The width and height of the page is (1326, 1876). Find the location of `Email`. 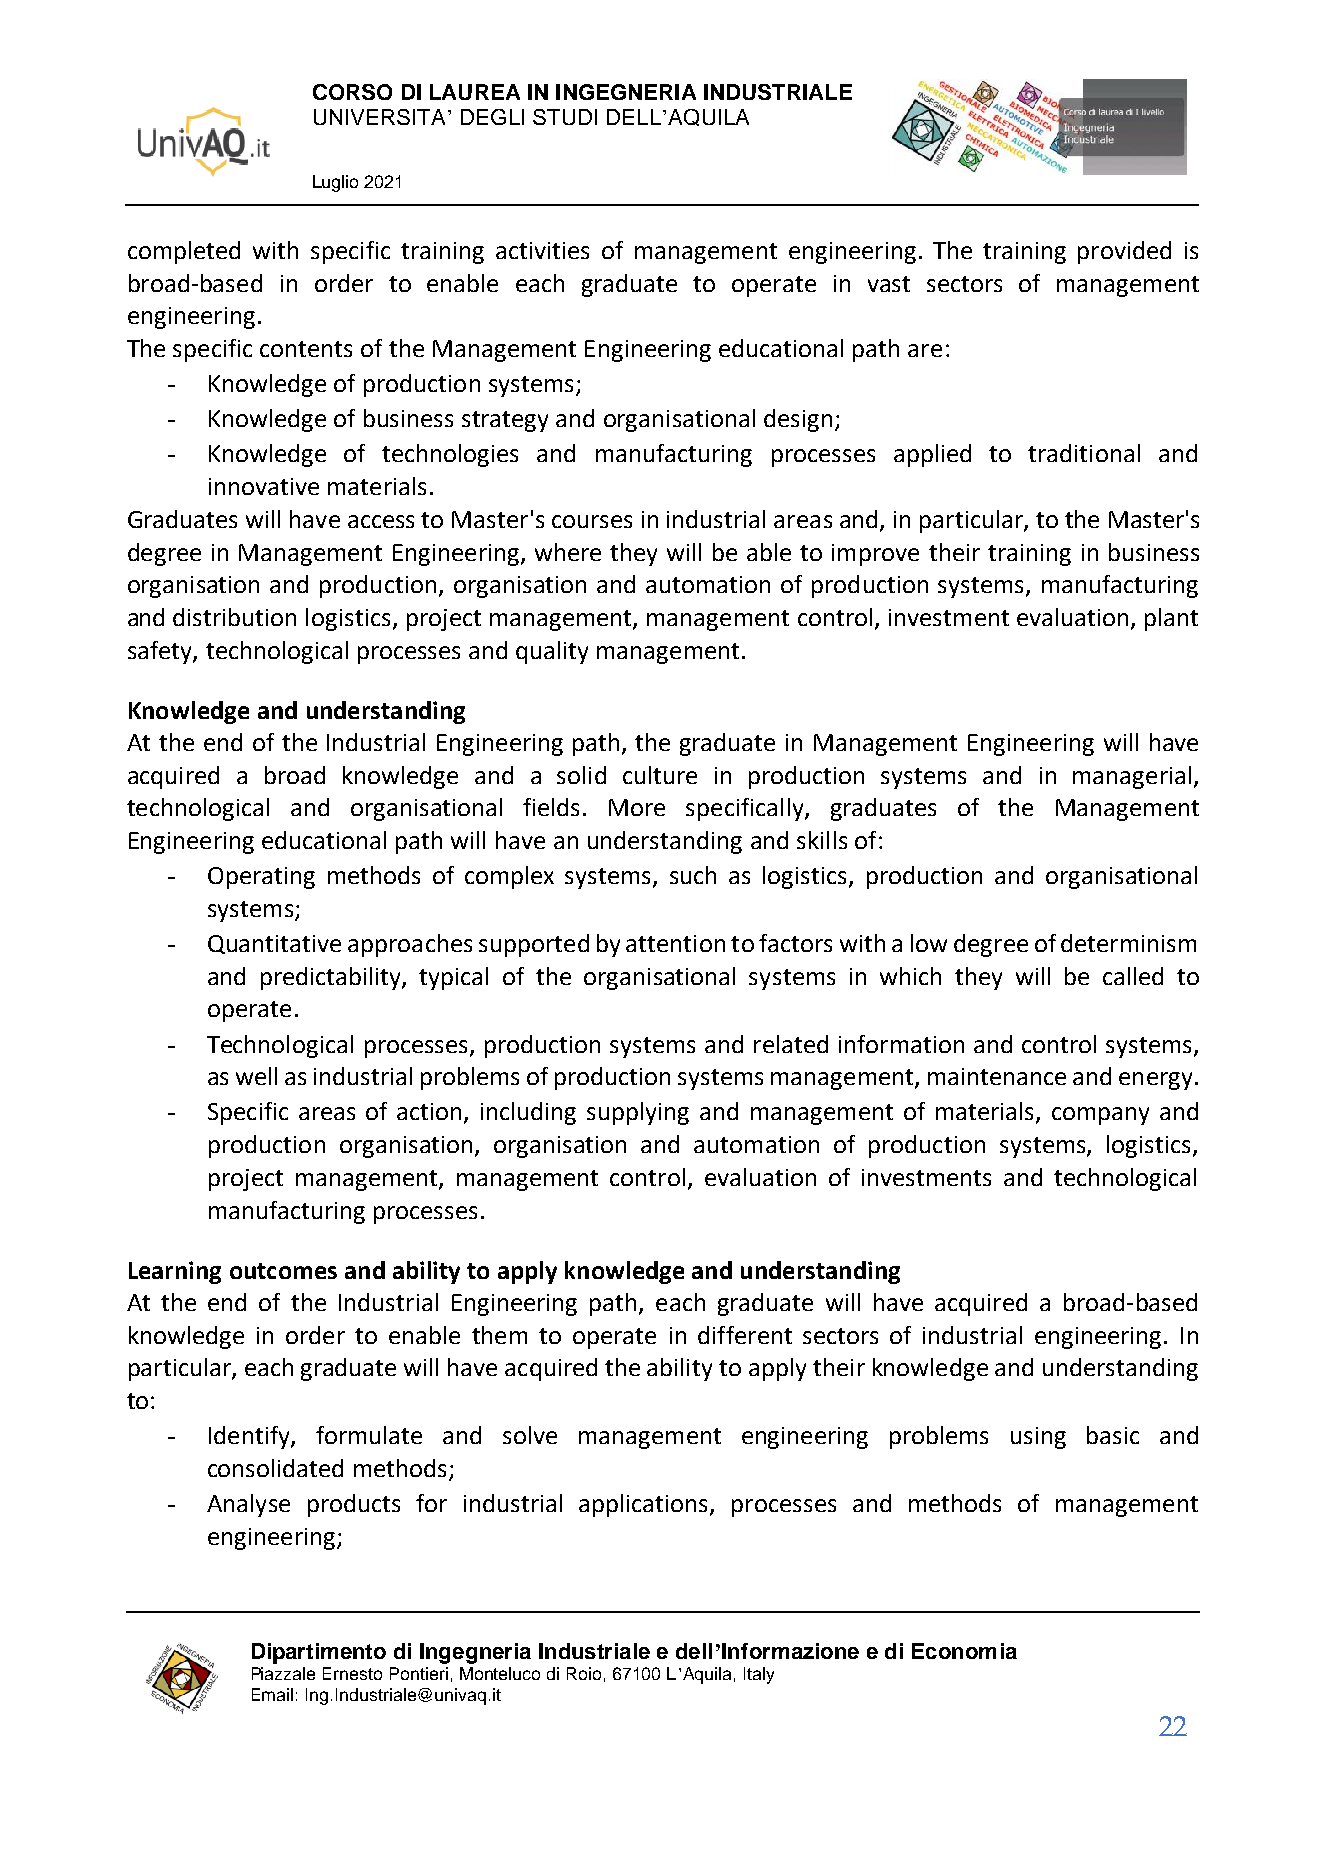

Email is located at coordinates (272, 1694).
